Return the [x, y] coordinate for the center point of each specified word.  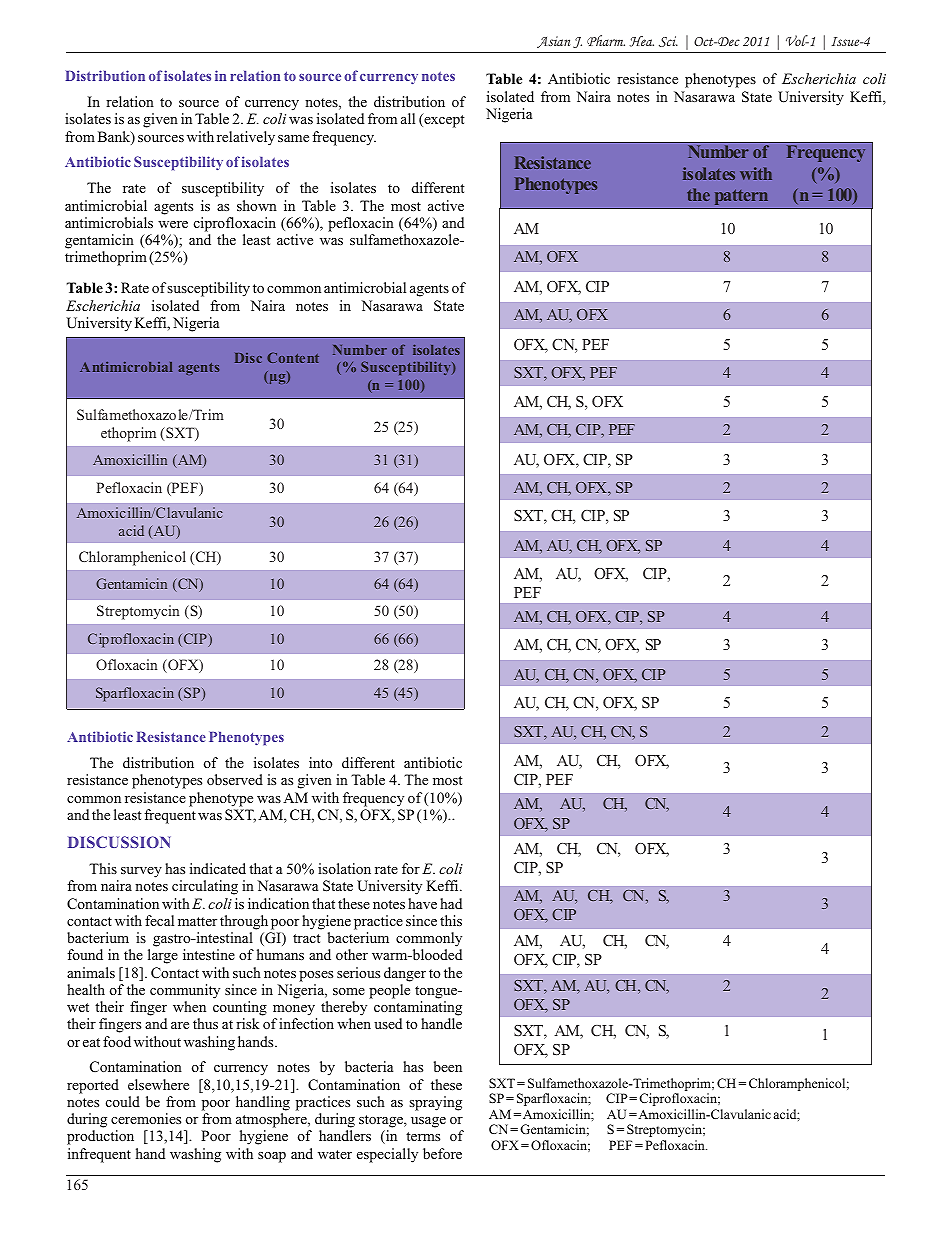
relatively [246, 138]
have [422, 903]
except [443, 120]
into [320, 762]
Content [293, 357]
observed [235, 779]
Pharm [606, 40]
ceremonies [146, 1118]
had [451, 903]
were [173, 224]
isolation [344, 868]
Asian [553, 42]
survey [141, 872]
